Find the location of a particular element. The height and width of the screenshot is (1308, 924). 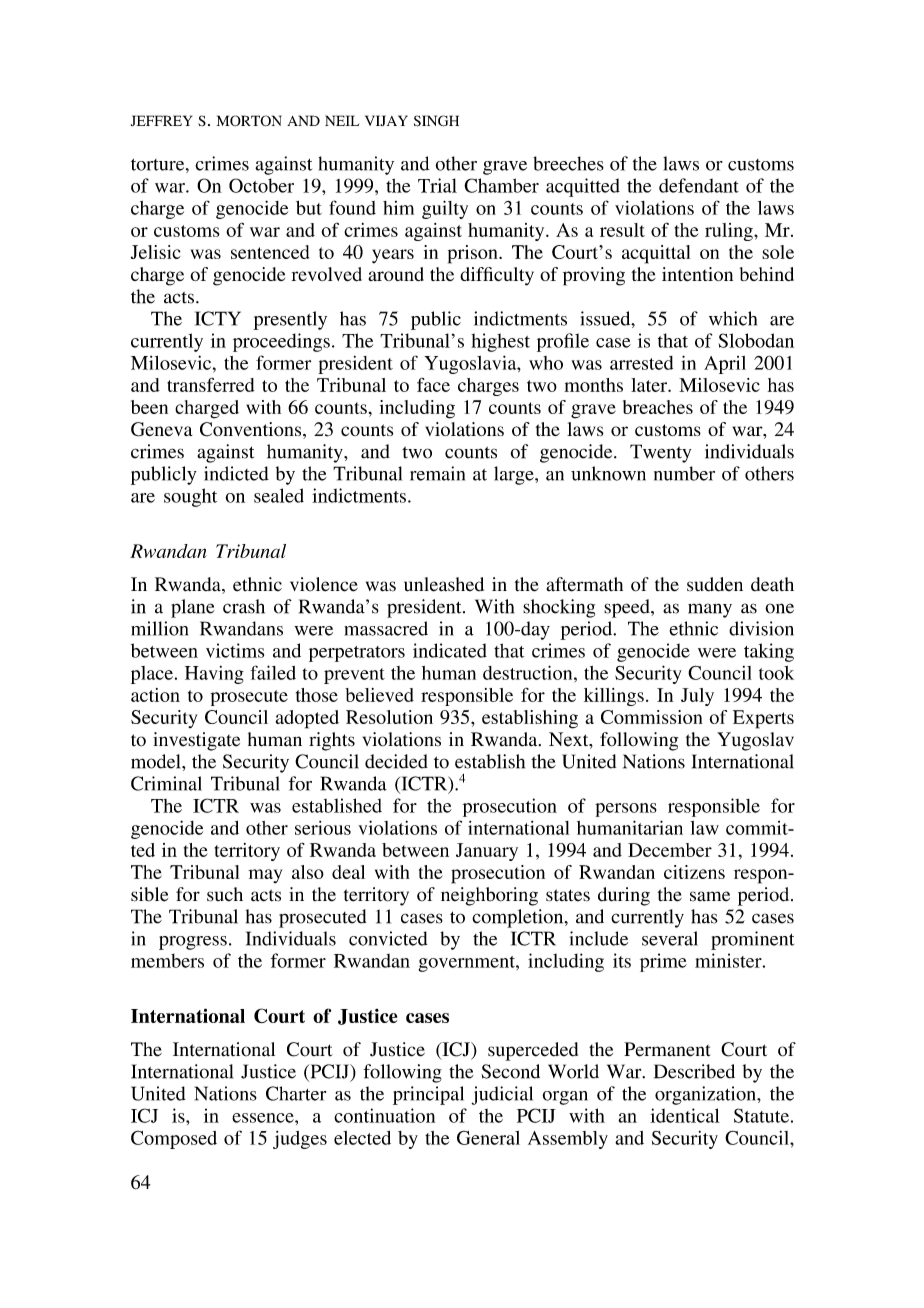

Criminal is located at coordinates (166, 783).
